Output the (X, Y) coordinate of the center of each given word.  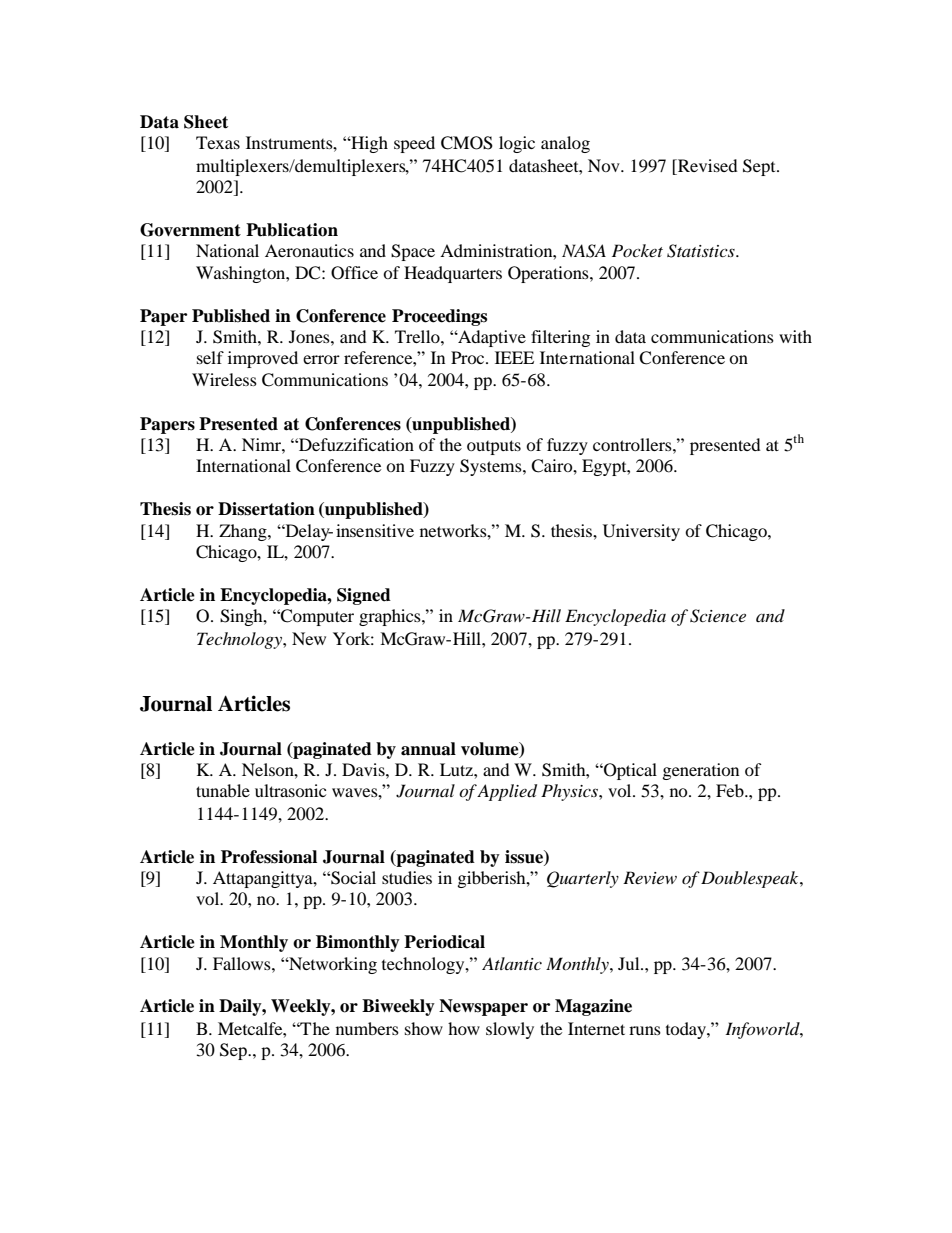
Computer (316, 617)
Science (718, 616)
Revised (707, 165)
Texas (218, 142)
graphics (391, 617)
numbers (367, 1028)
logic (517, 144)
